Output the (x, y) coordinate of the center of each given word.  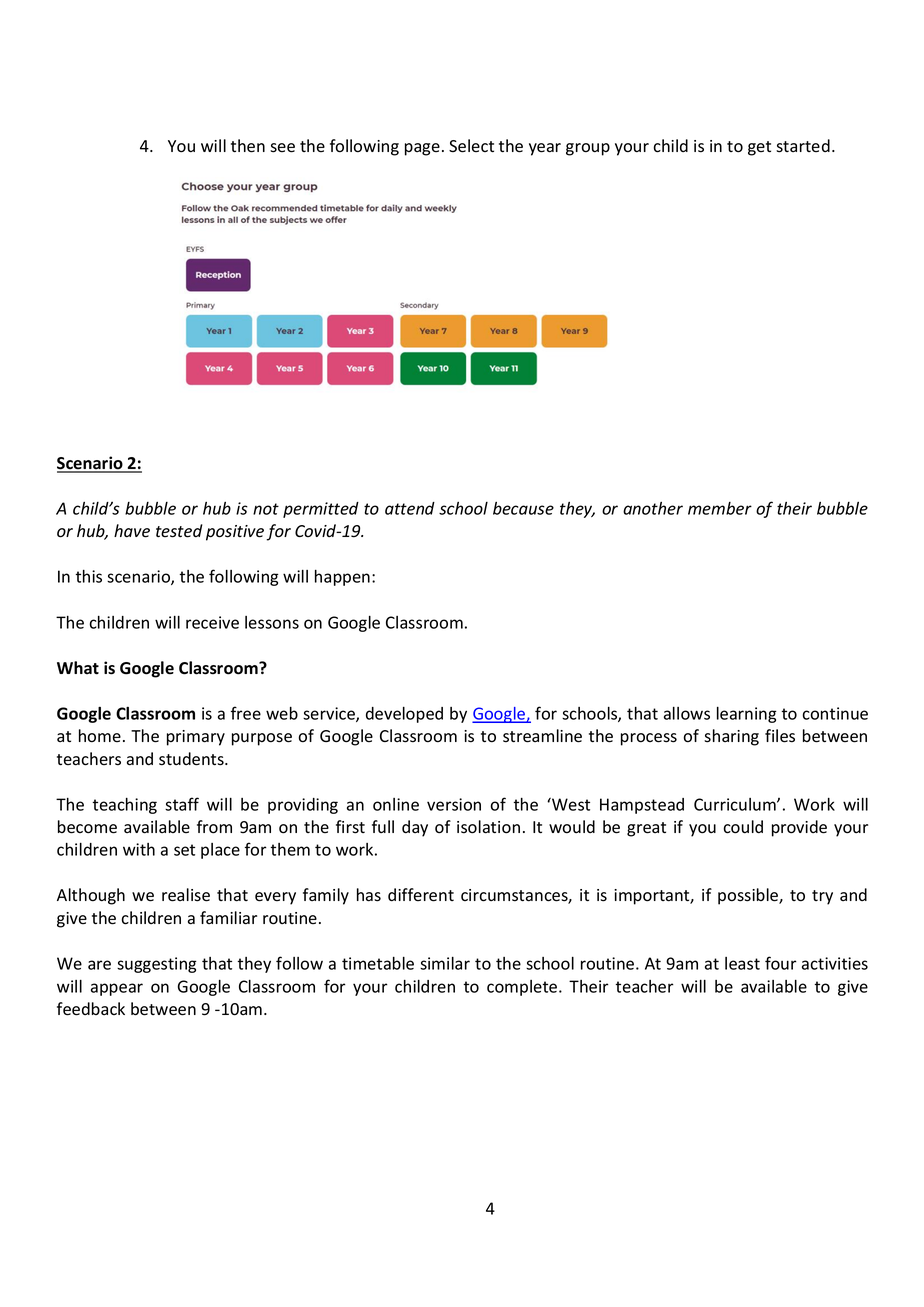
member (720, 508)
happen (342, 578)
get (759, 148)
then (248, 146)
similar (445, 963)
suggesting (157, 965)
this (88, 576)
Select (471, 146)
